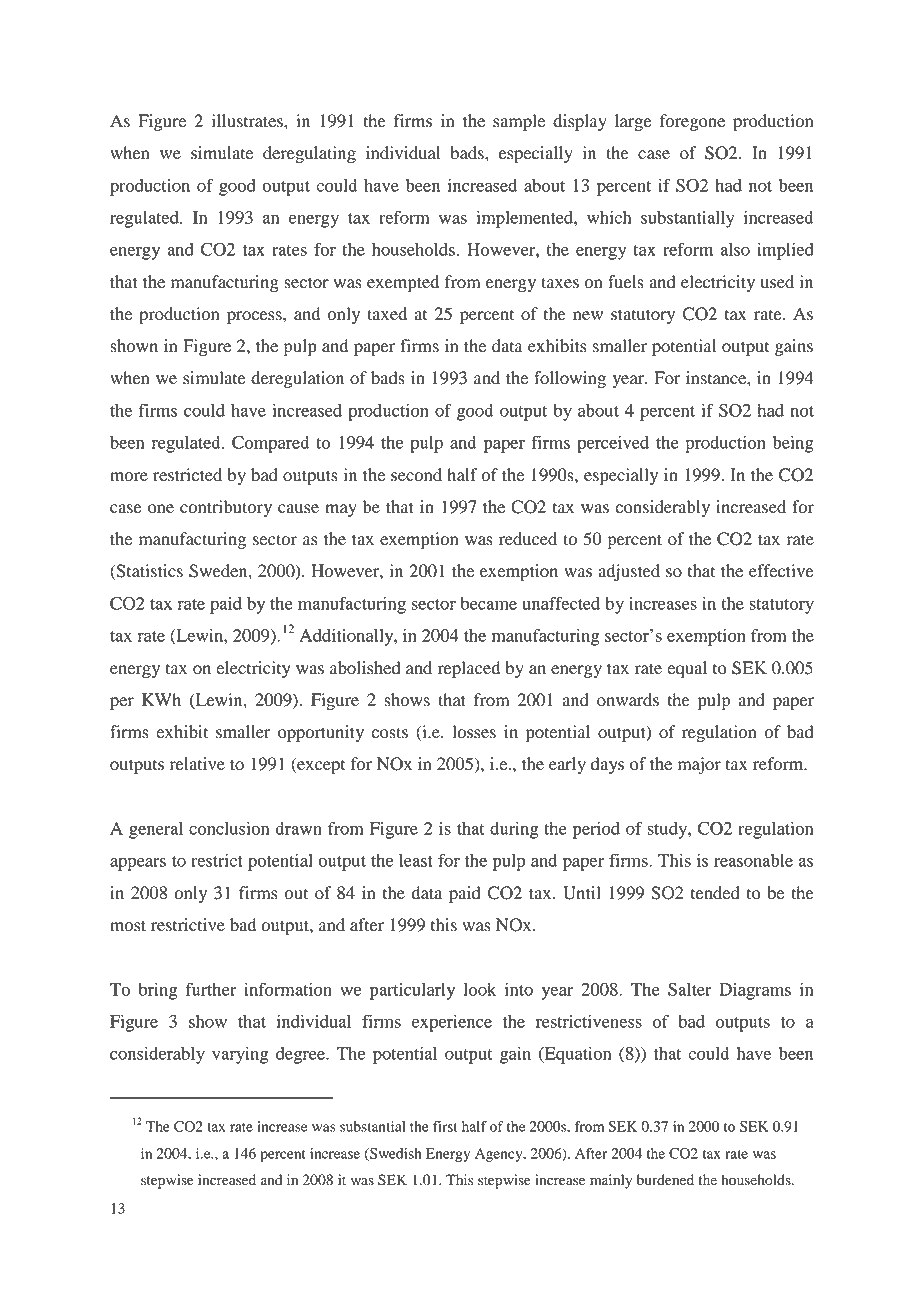  I want to click on varying, so click(240, 1055).
